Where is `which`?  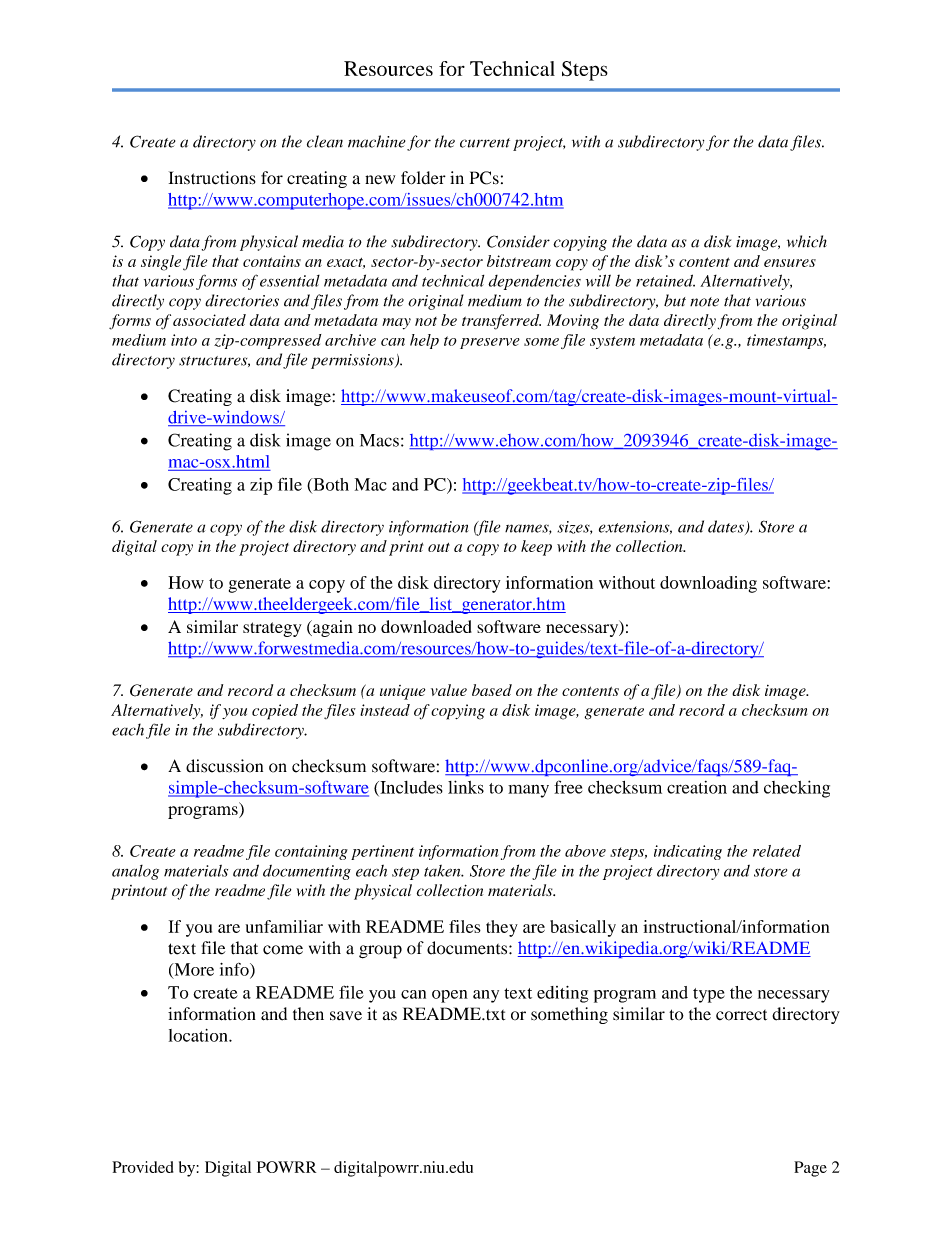
which is located at coordinates (807, 241).
